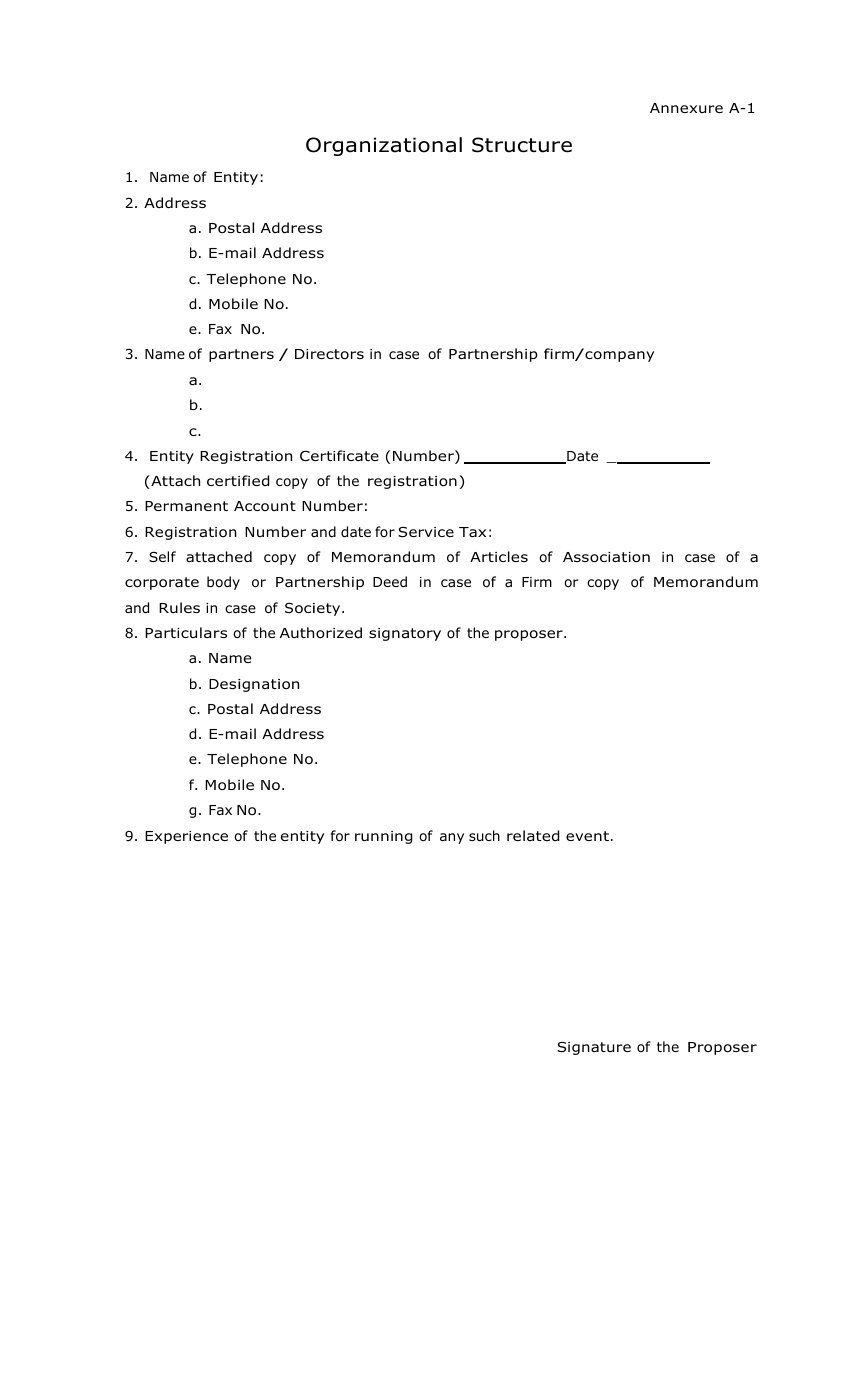 This screenshot has height=1400, width=849. Describe the element at coordinates (329, 354) in the screenshot. I see `Directors` at that location.
